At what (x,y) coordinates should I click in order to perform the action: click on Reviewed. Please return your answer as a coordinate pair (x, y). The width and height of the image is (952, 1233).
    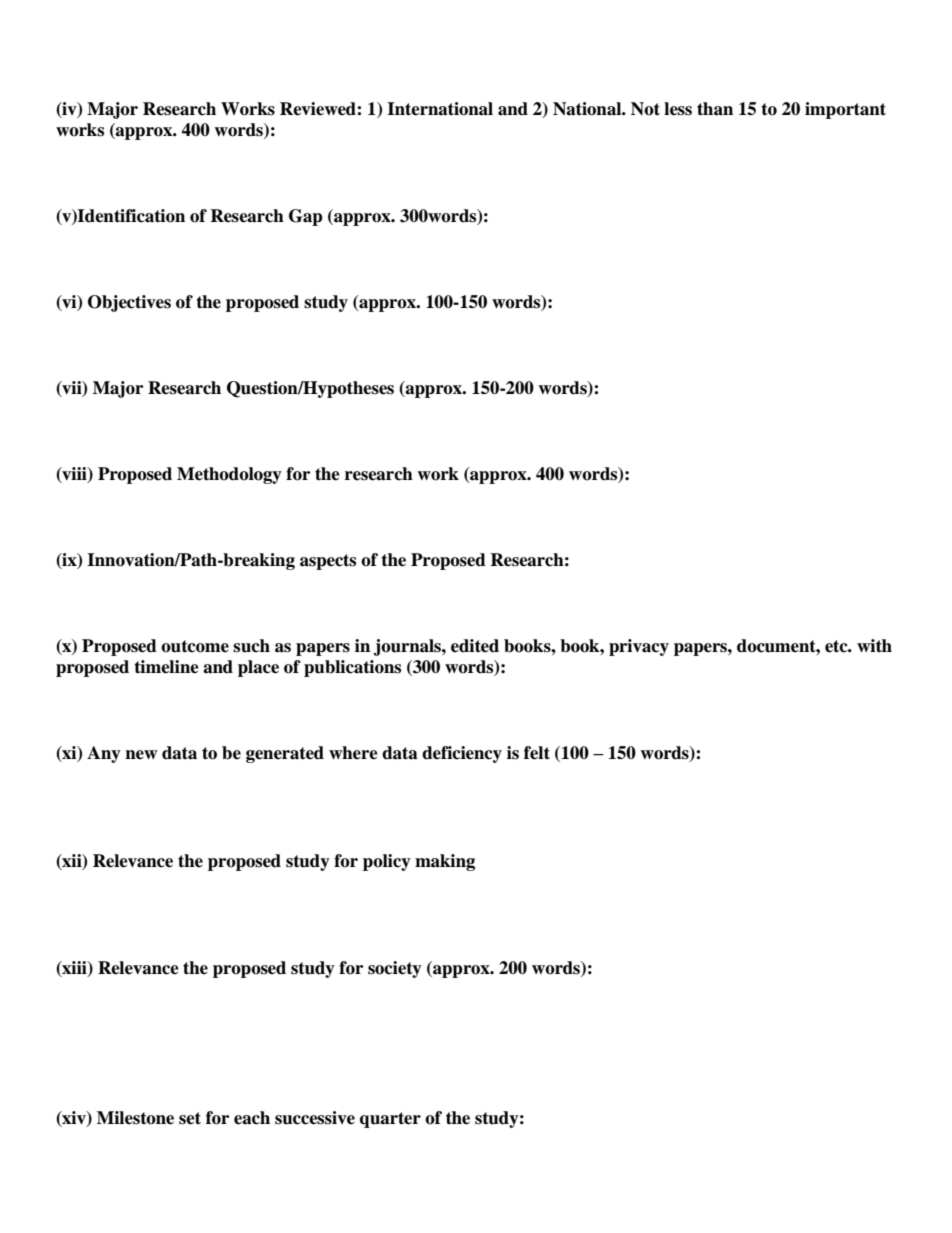
    Looking at the image, I should click on (319, 109).
